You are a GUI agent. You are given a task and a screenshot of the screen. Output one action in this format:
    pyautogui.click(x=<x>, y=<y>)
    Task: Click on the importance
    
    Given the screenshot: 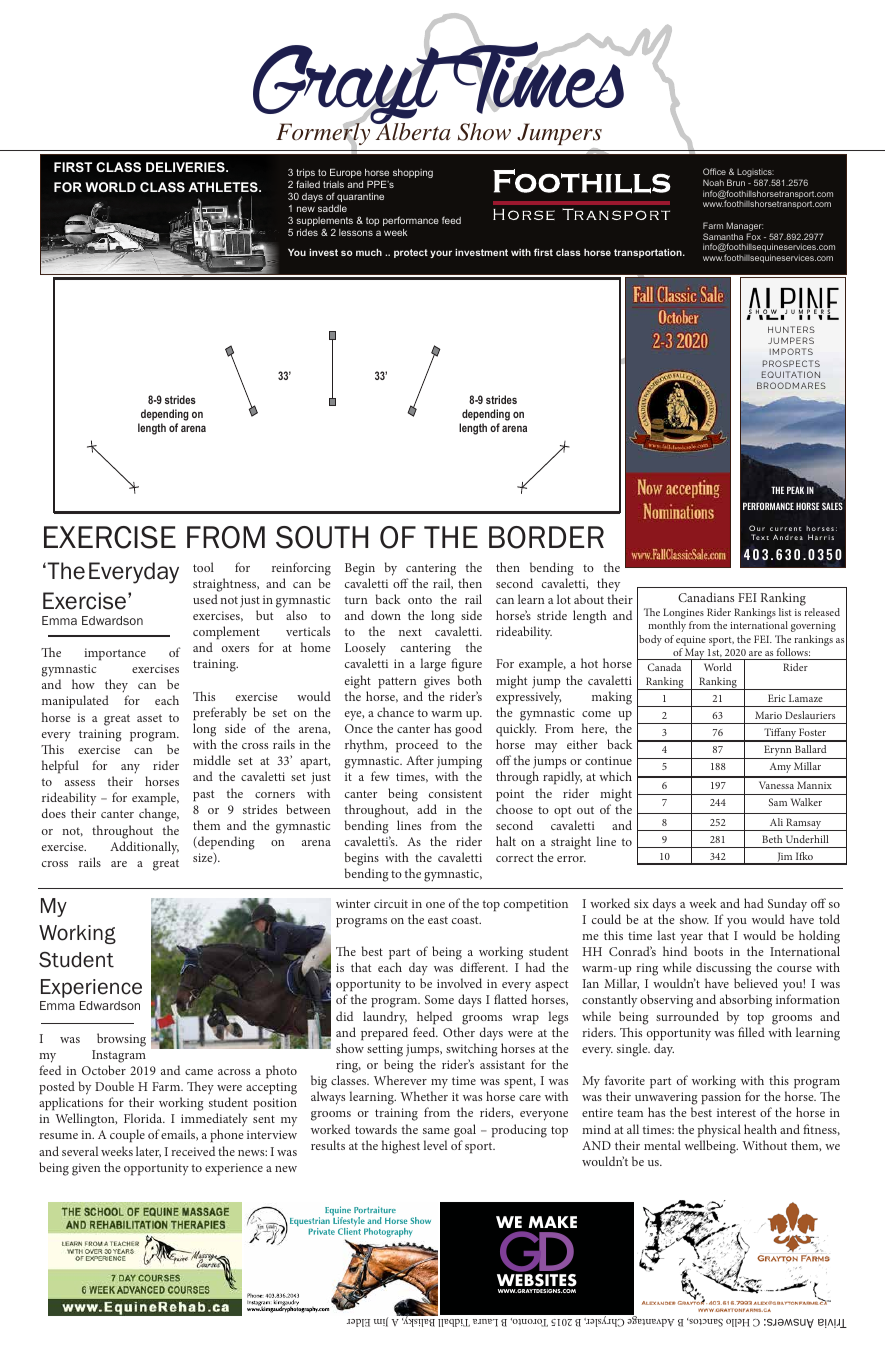 What is the action you would take?
    pyautogui.click(x=115, y=654)
